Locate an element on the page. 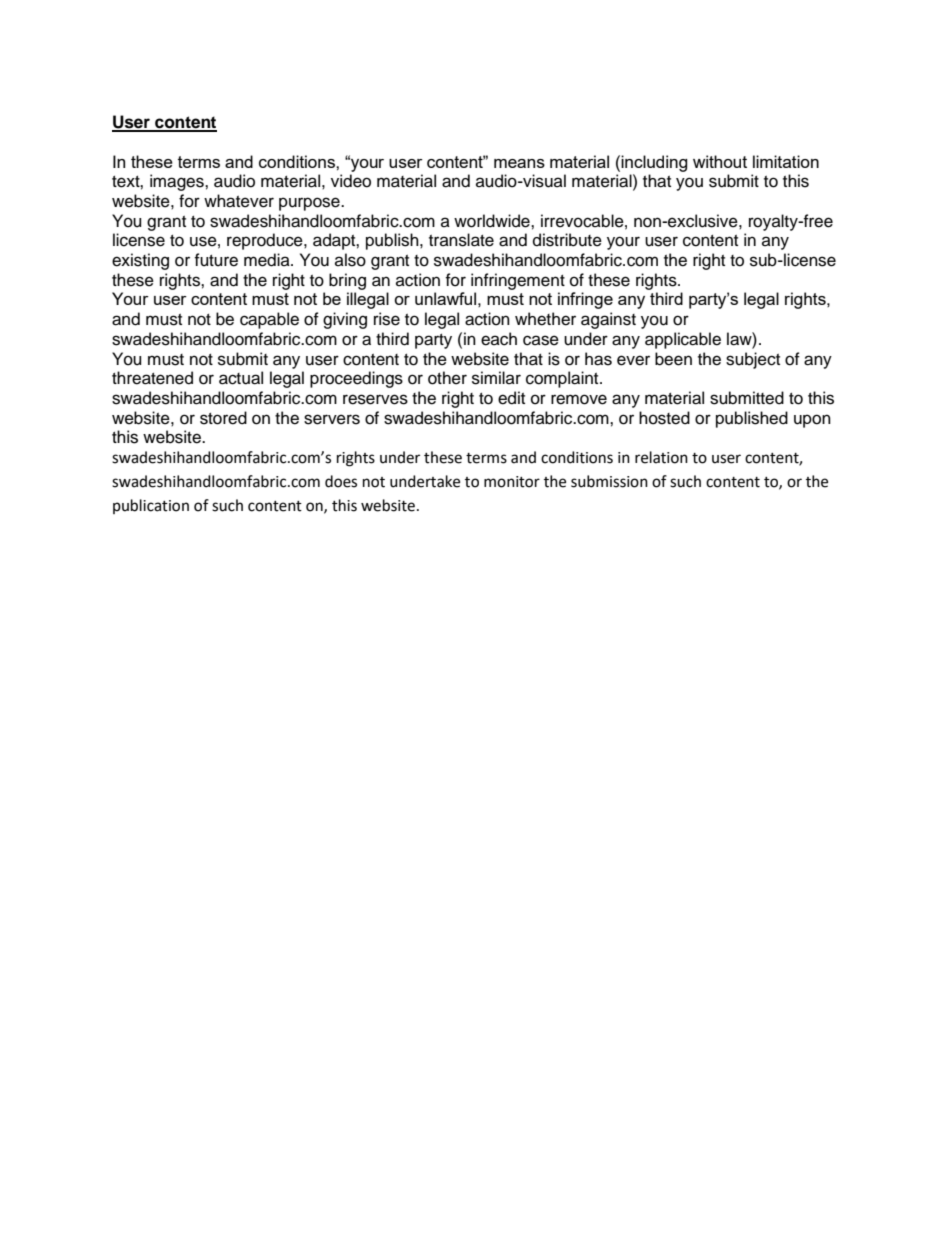  future is located at coordinates (216, 260).
